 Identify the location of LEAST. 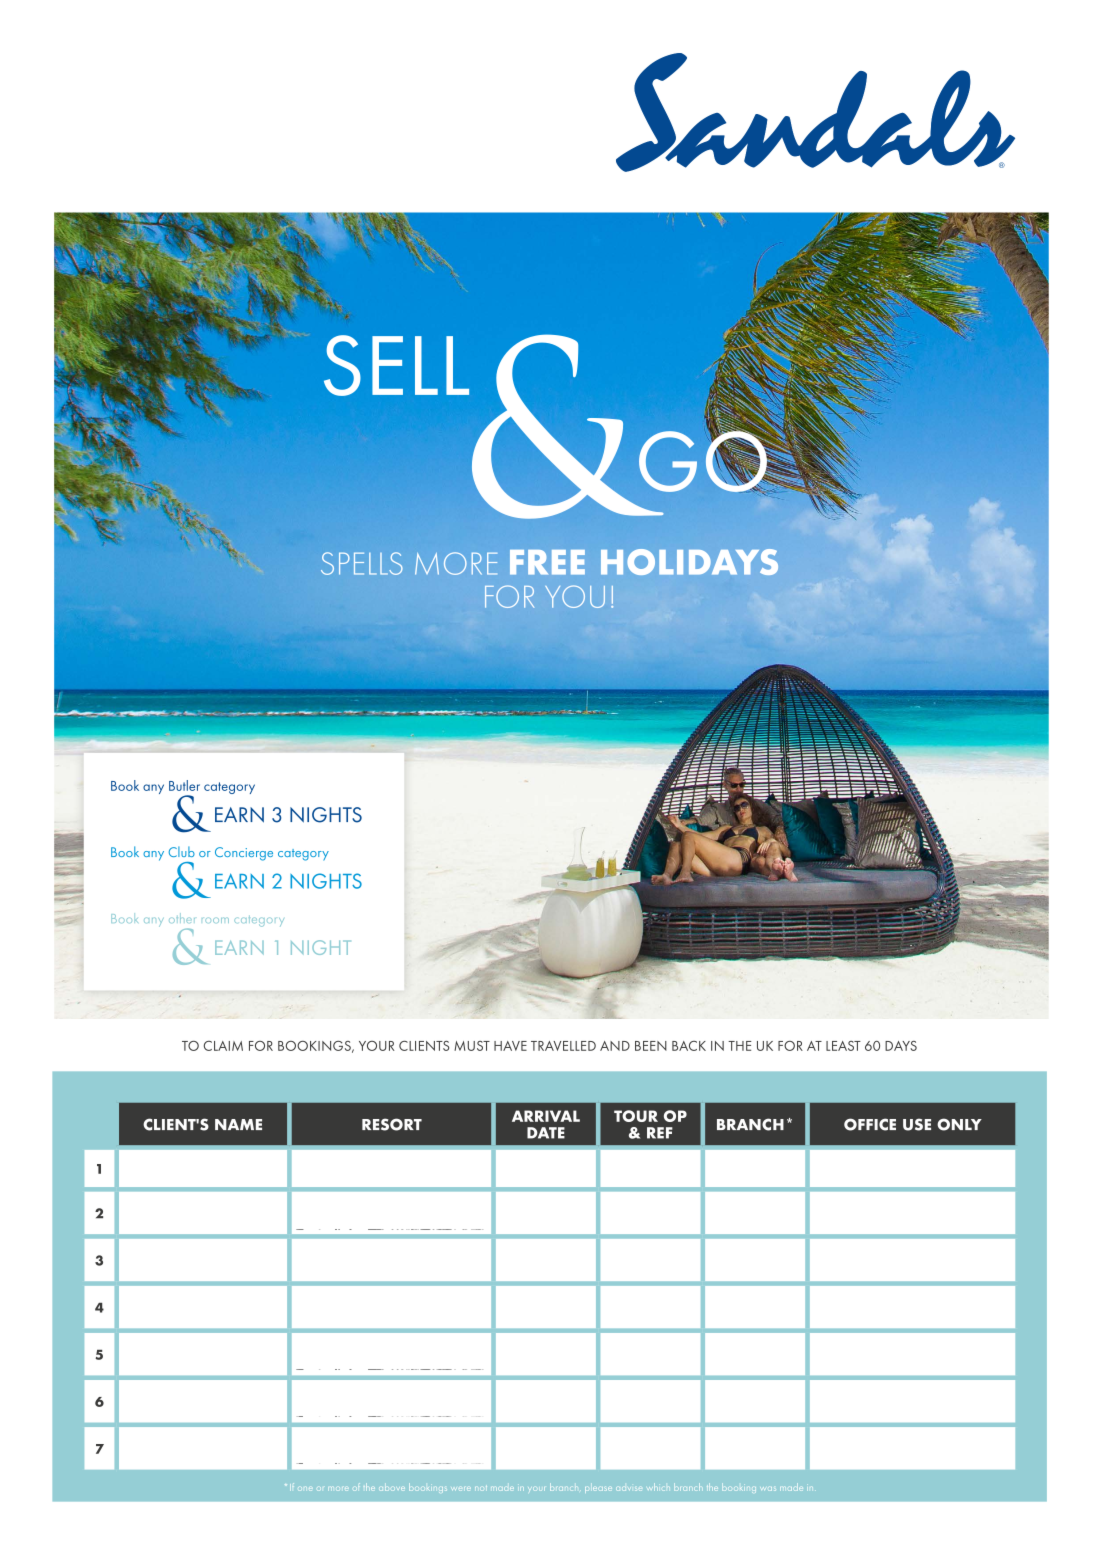
(843, 1046).
